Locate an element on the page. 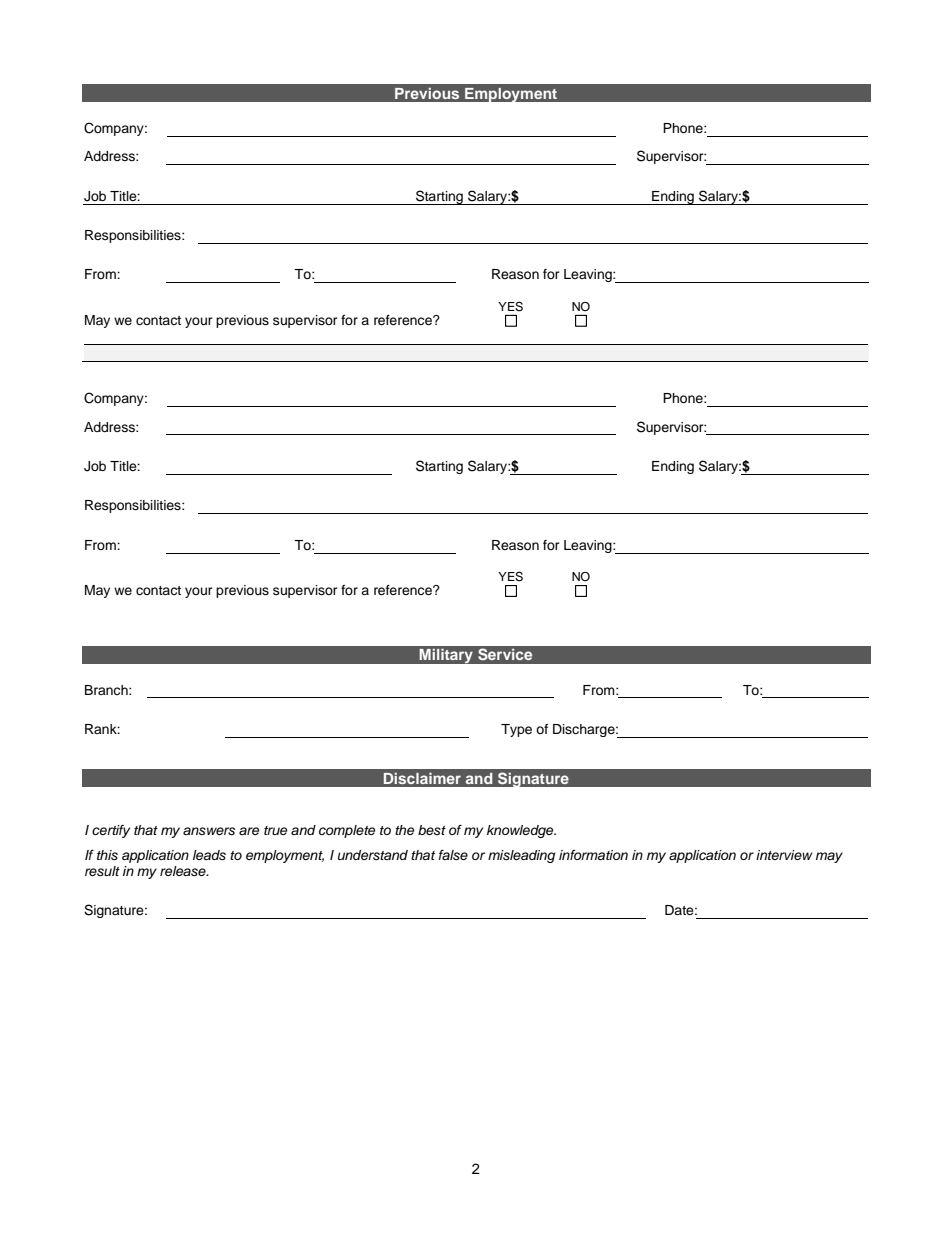 The width and height of the page is (952, 1233). release is located at coordinates (184, 871).
